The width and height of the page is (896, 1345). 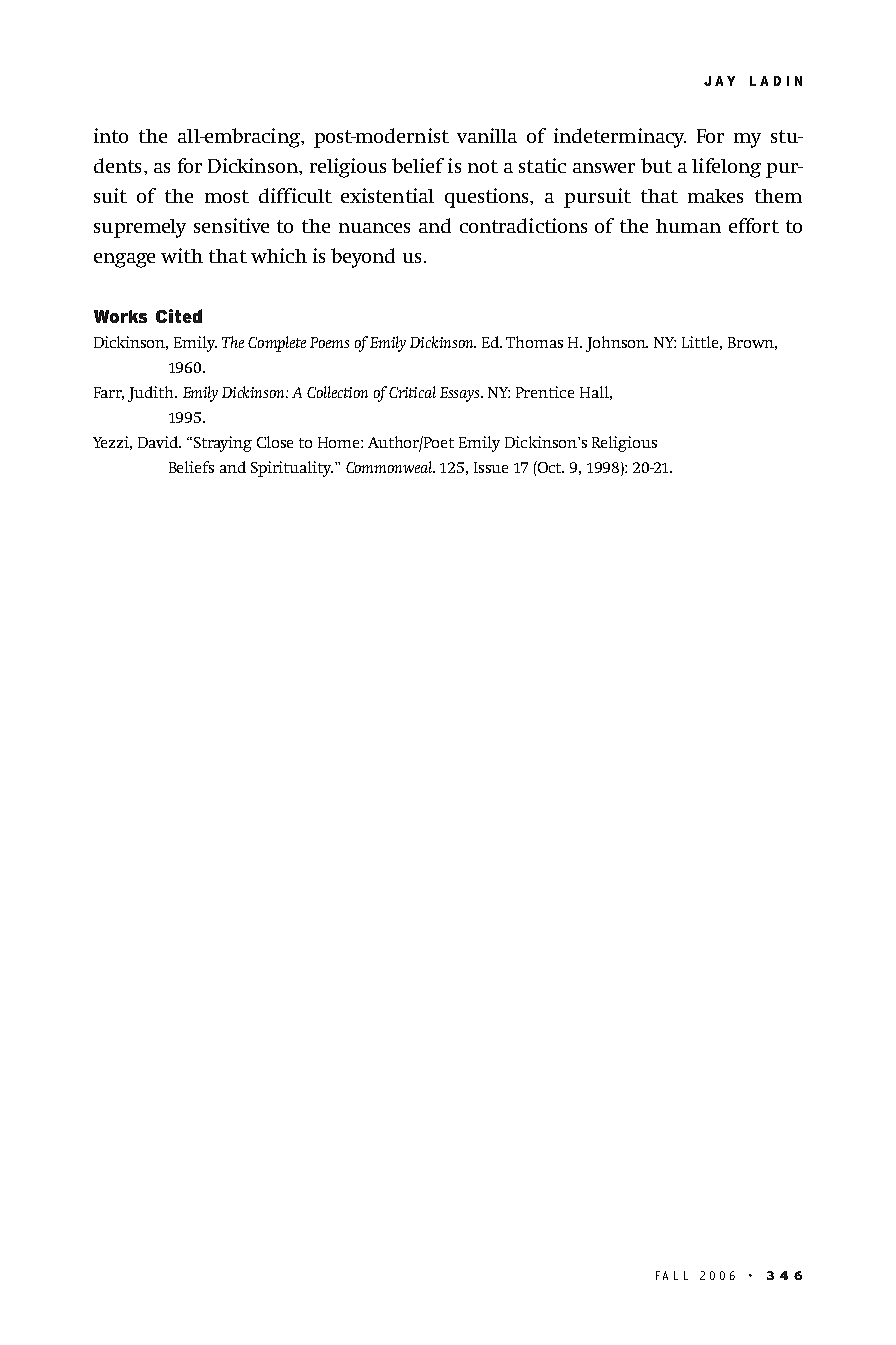 What do you see at coordinates (483, 166) in the page?
I see `not` at bounding box center [483, 166].
